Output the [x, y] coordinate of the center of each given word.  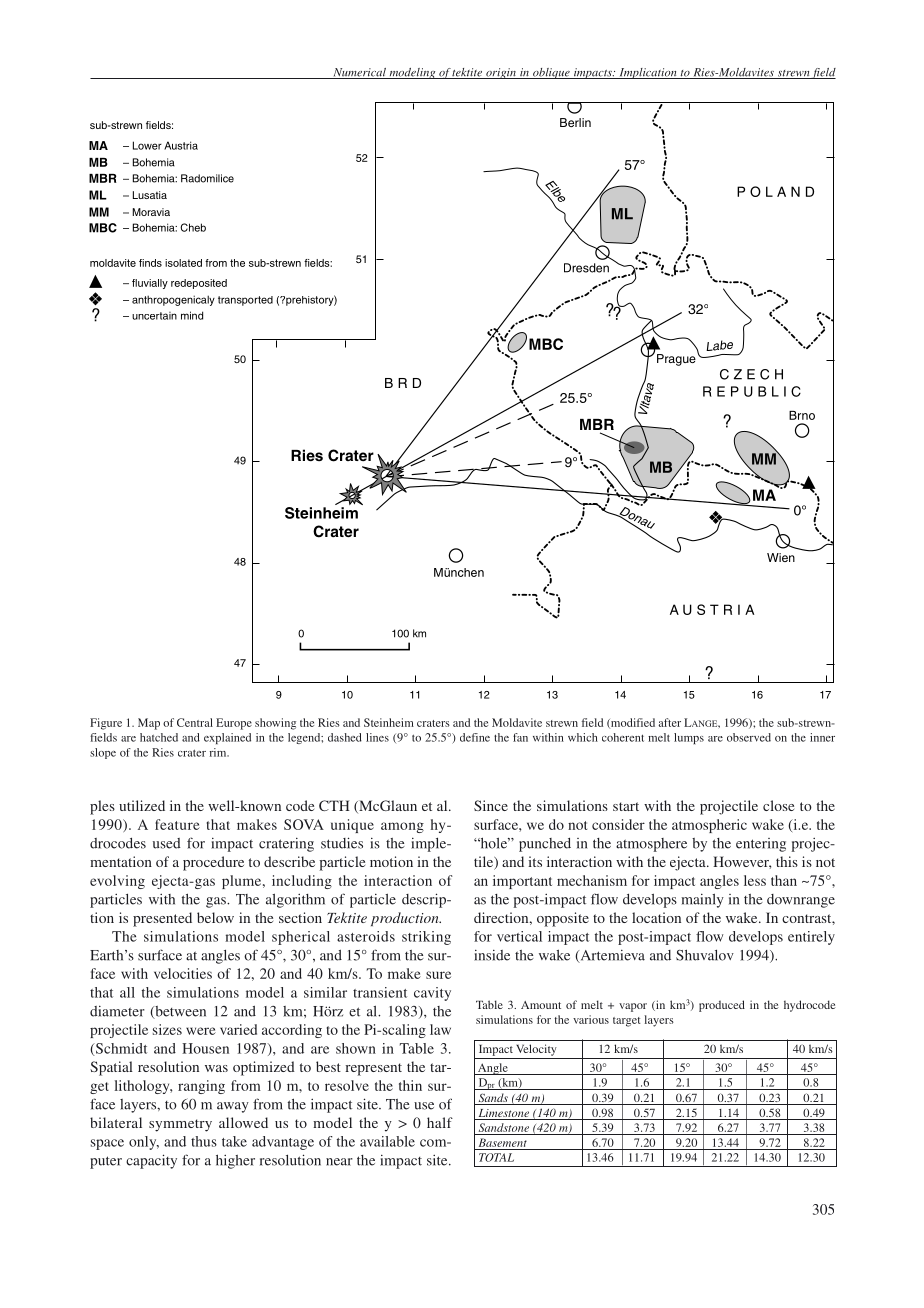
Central [195, 722]
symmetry [180, 1125]
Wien [781, 557]
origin [501, 73]
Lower [147, 145]
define [475, 737]
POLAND [775, 191]
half [440, 1122]
